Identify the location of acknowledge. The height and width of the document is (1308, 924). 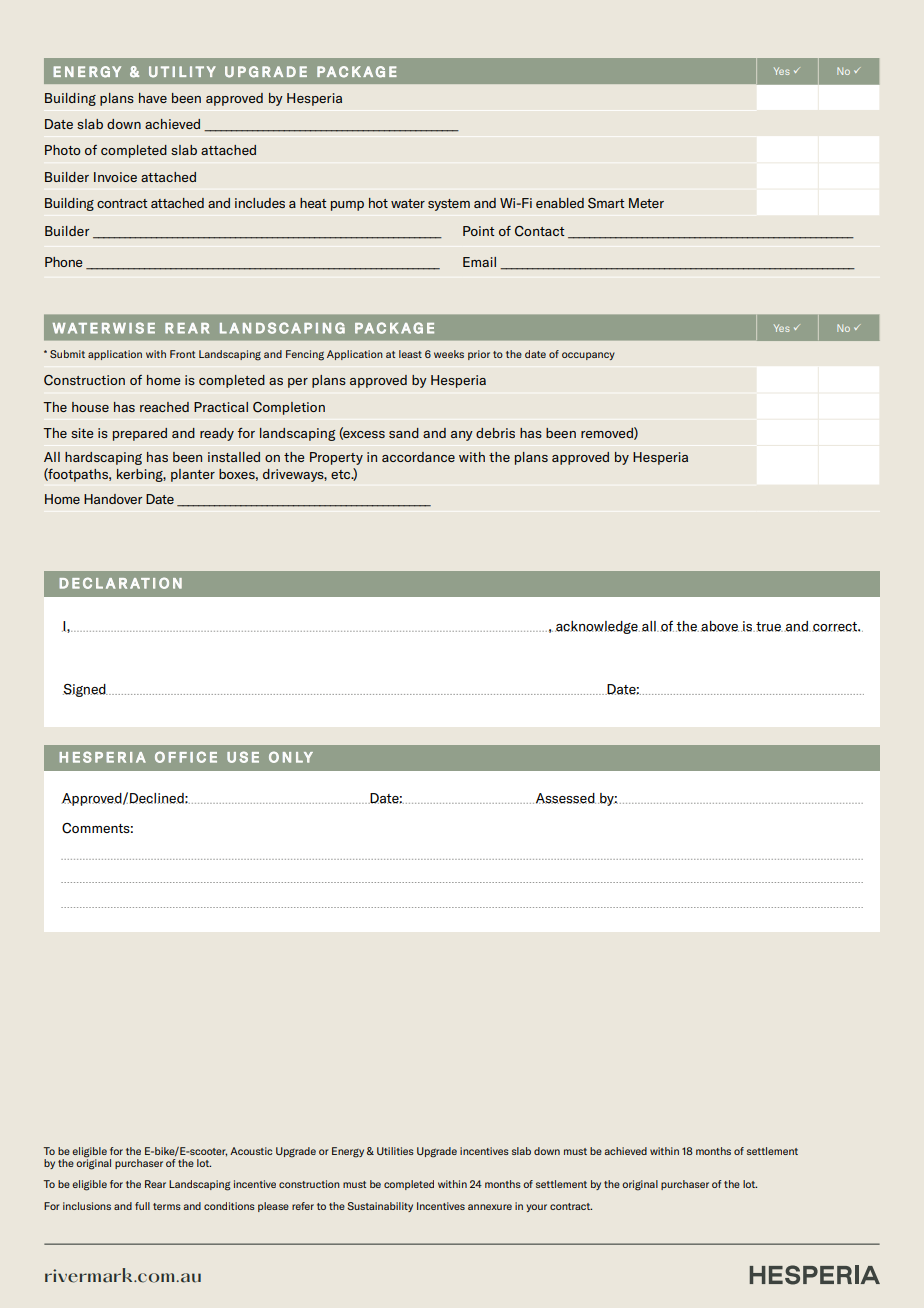
(597, 627).
